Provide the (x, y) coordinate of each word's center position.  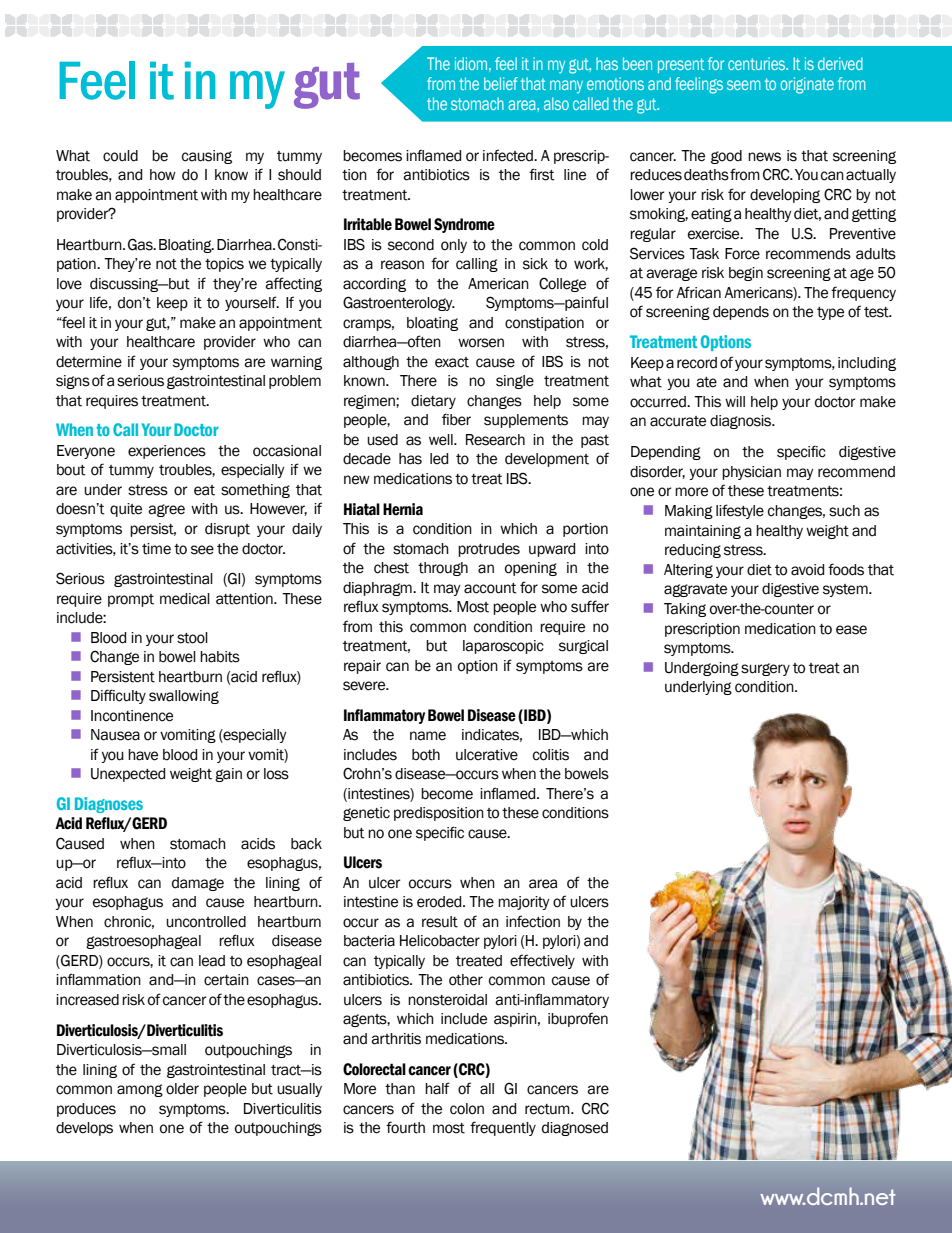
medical (185, 599)
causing (207, 157)
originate (807, 85)
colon (467, 1109)
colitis (551, 755)
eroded (440, 902)
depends (741, 313)
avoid (807, 570)
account (490, 588)
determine (89, 362)
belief (501, 83)
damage (198, 884)
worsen (481, 343)
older (182, 1089)
